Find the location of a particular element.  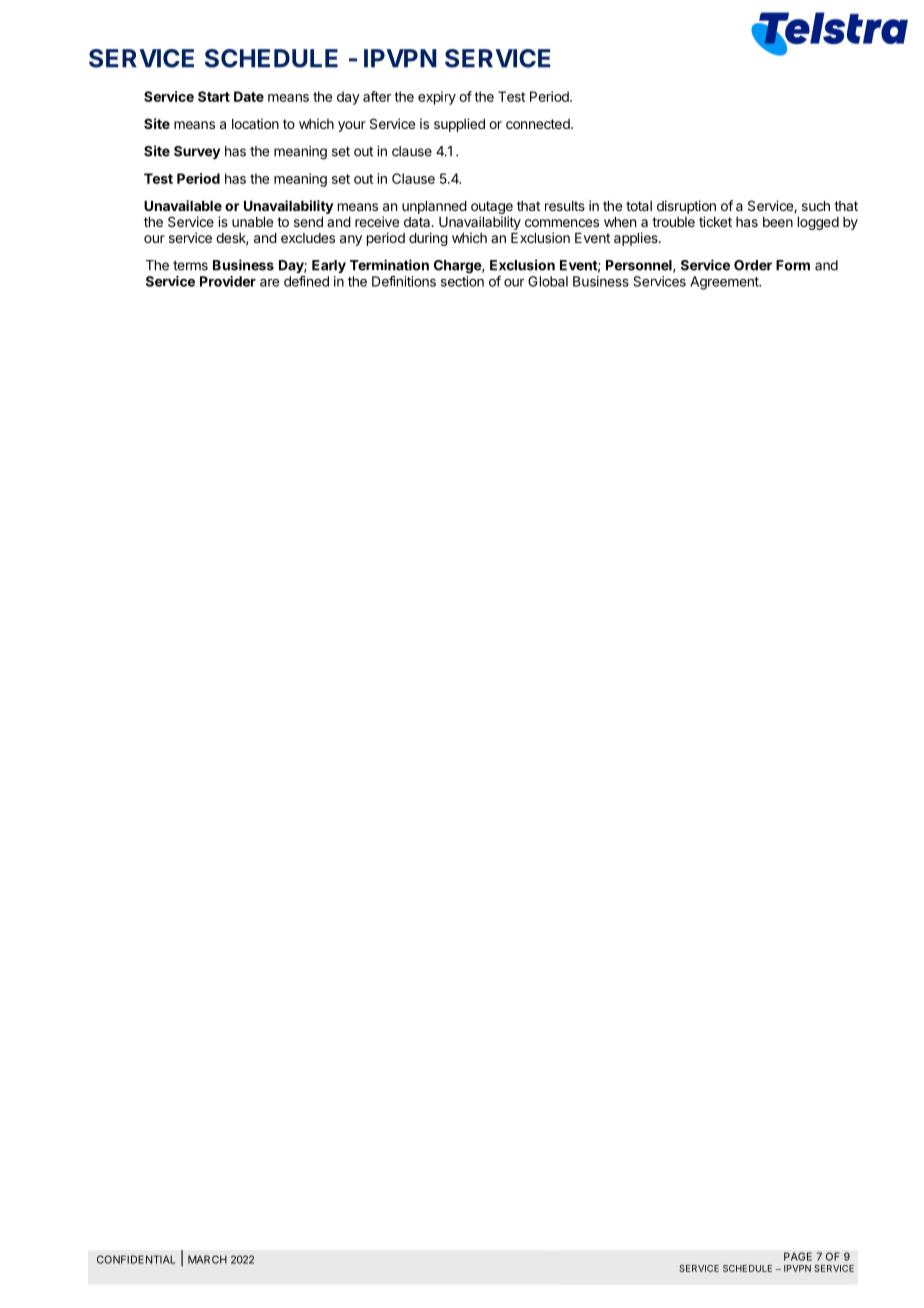

Global is located at coordinates (548, 281).
